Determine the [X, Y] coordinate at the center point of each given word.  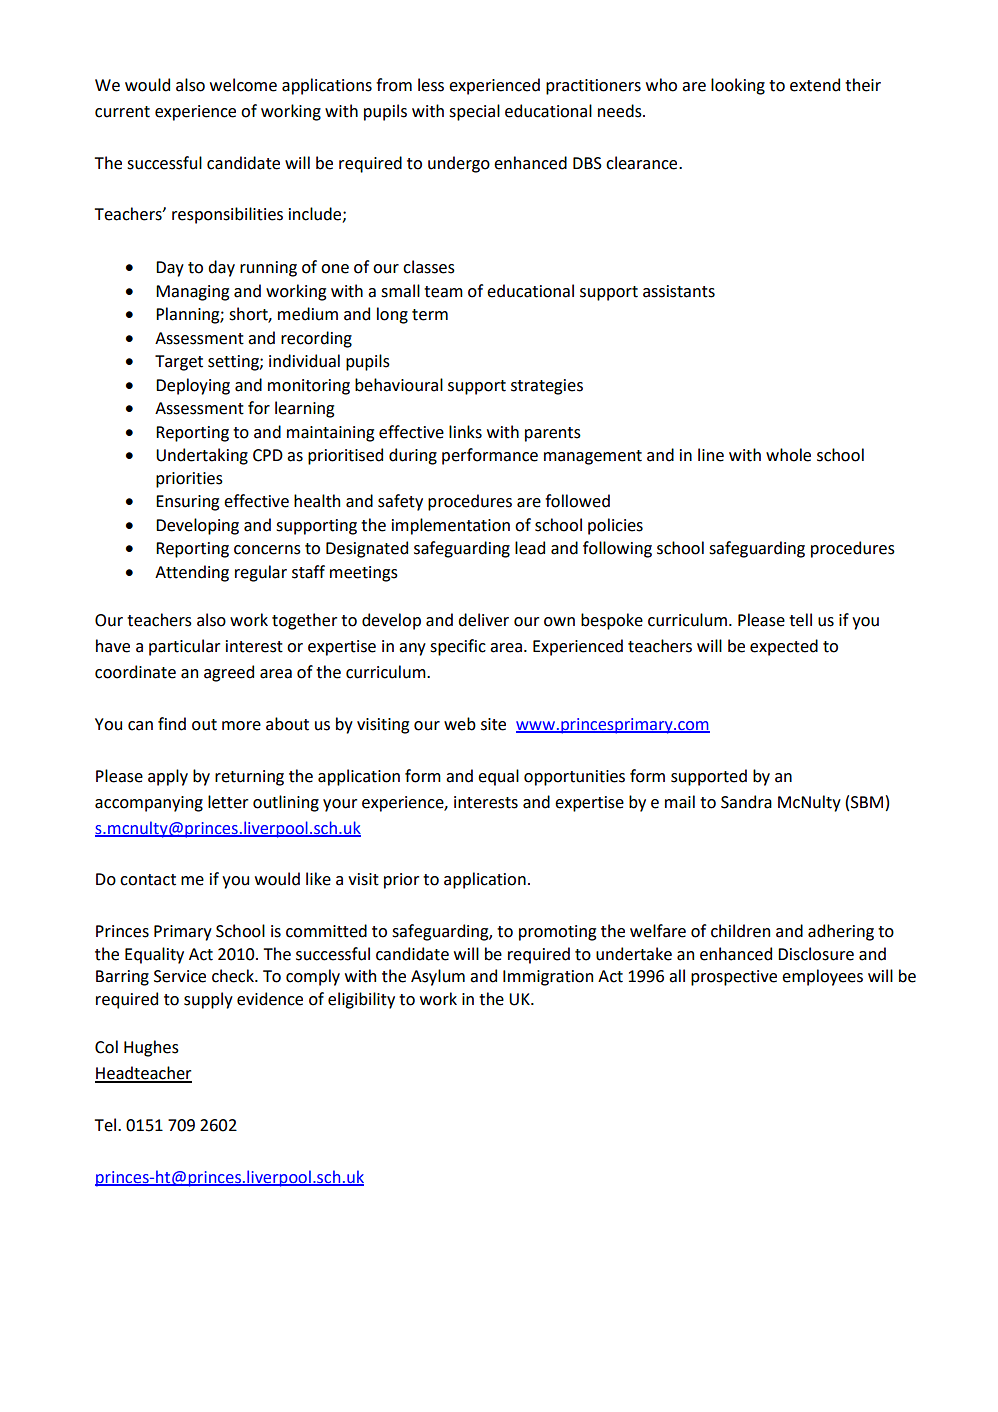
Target [179, 363]
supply [208, 1000]
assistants [679, 291]
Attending [192, 573]
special [474, 112]
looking [738, 86]
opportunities [574, 778]
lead [530, 548]
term [430, 315]
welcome [243, 85]
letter [228, 802]
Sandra [746, 802]
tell [800, 620]
